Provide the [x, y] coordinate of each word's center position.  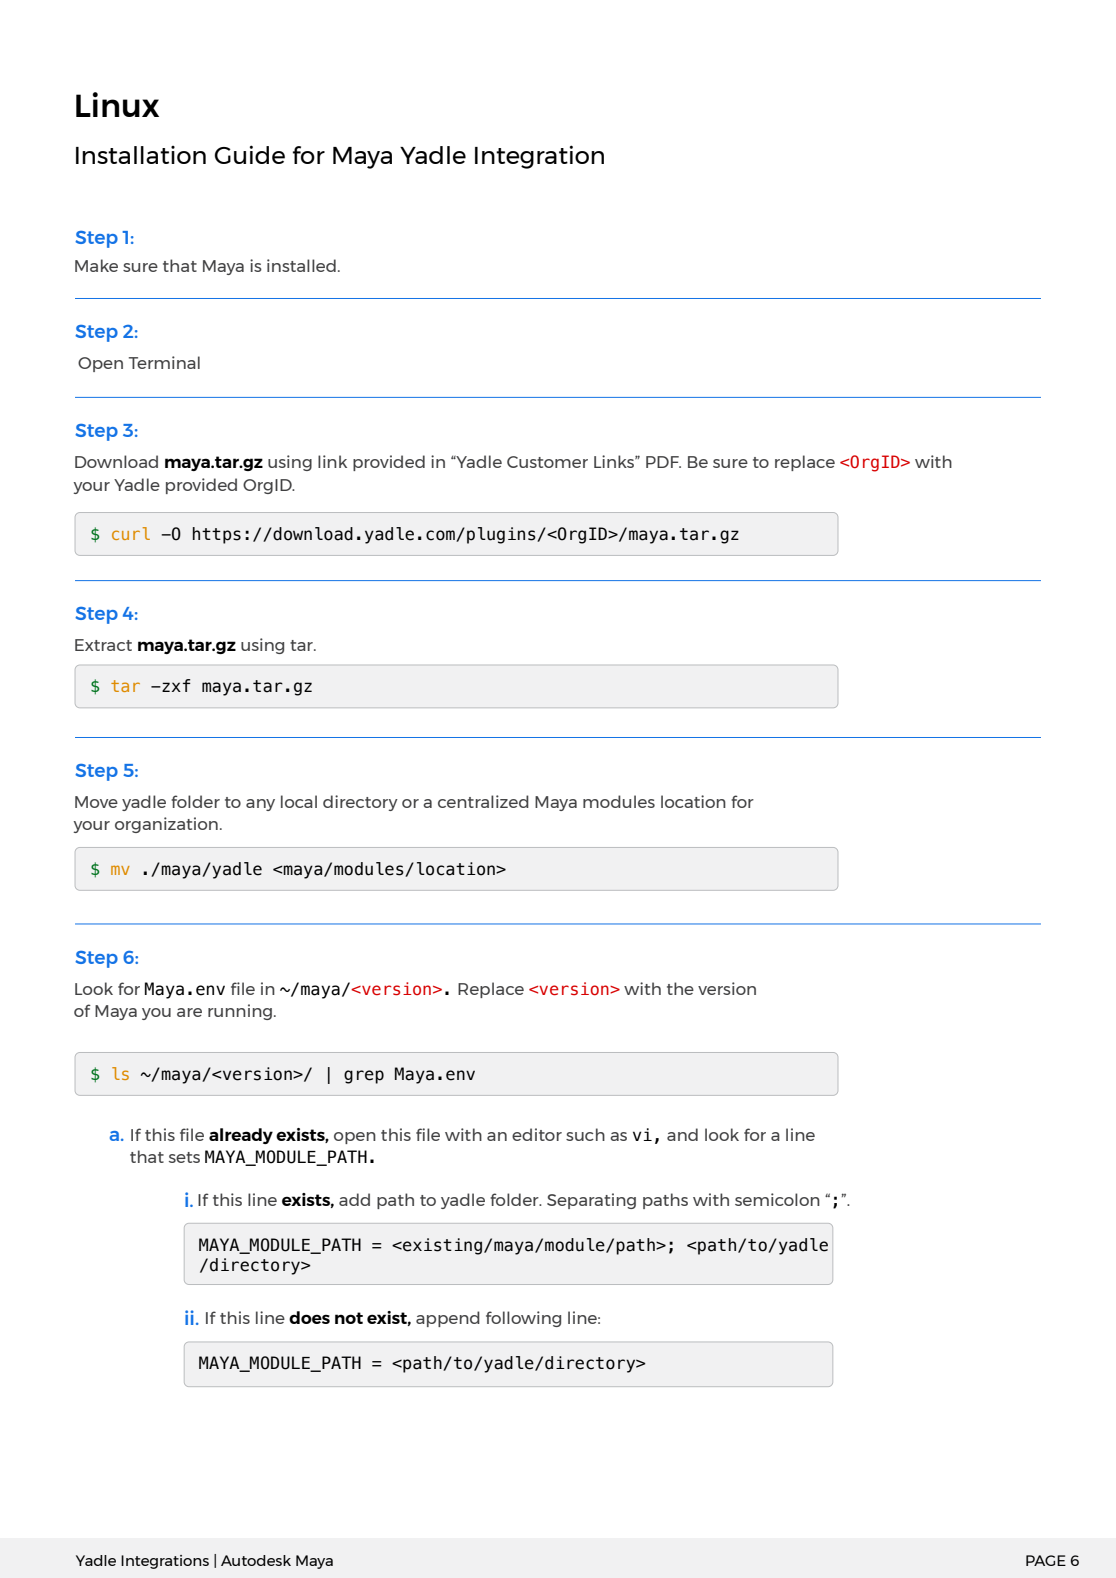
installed [301, 265]
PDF [663, 462]
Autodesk [256, 1560]
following [523, 1319]
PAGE [1046, 1560]
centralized [483, 801]
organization [166, 825]
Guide [250, 154]
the [680, 988]
